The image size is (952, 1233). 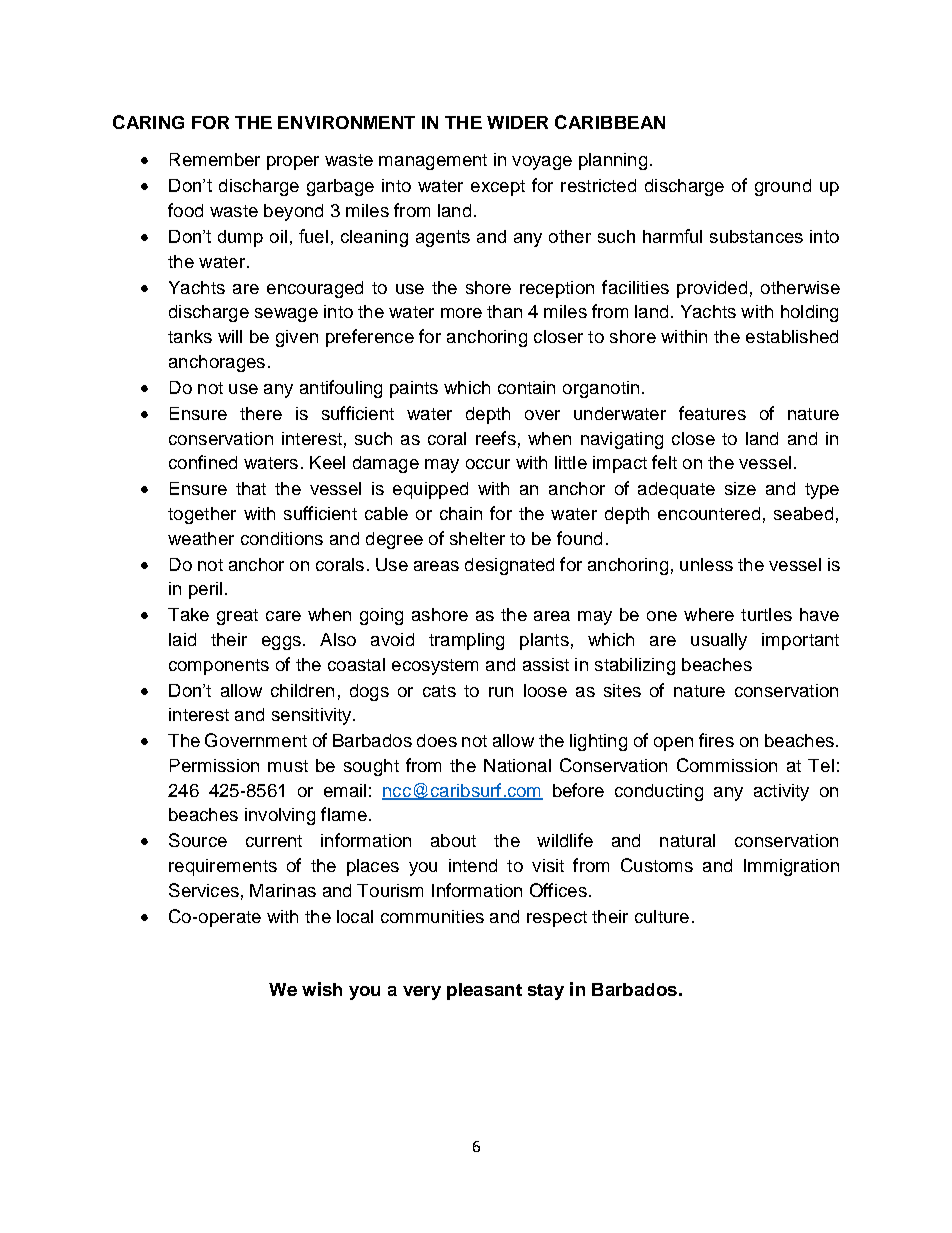 What do you see at coordinates (496, 438) in the screenshot?
I see `reefs` at bounding box center [496, 438].
